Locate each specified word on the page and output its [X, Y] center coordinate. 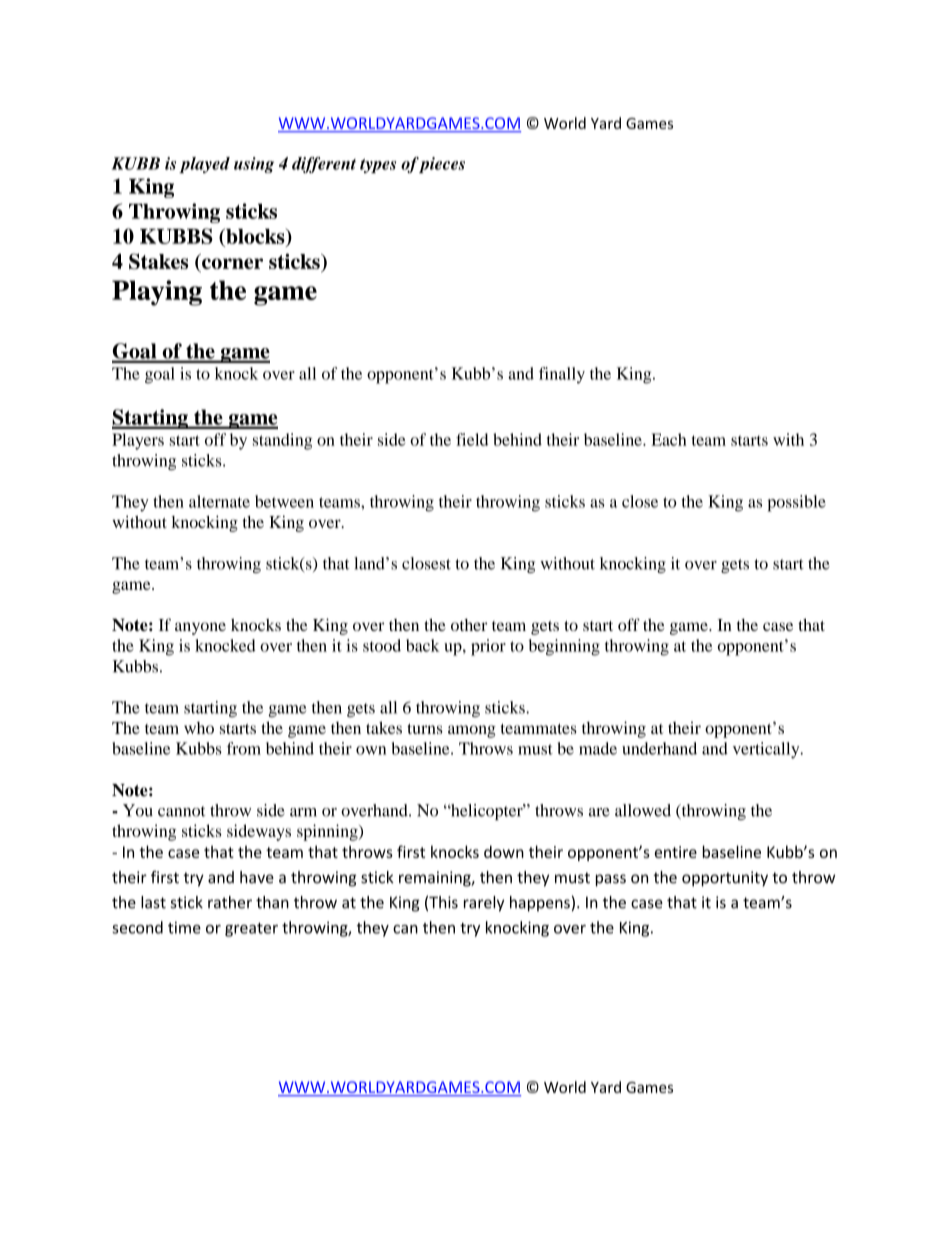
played [204, 165]
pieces [441, 165]
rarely [484, 904]
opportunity [725, 879]
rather [230, 902]
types [378, 166]
